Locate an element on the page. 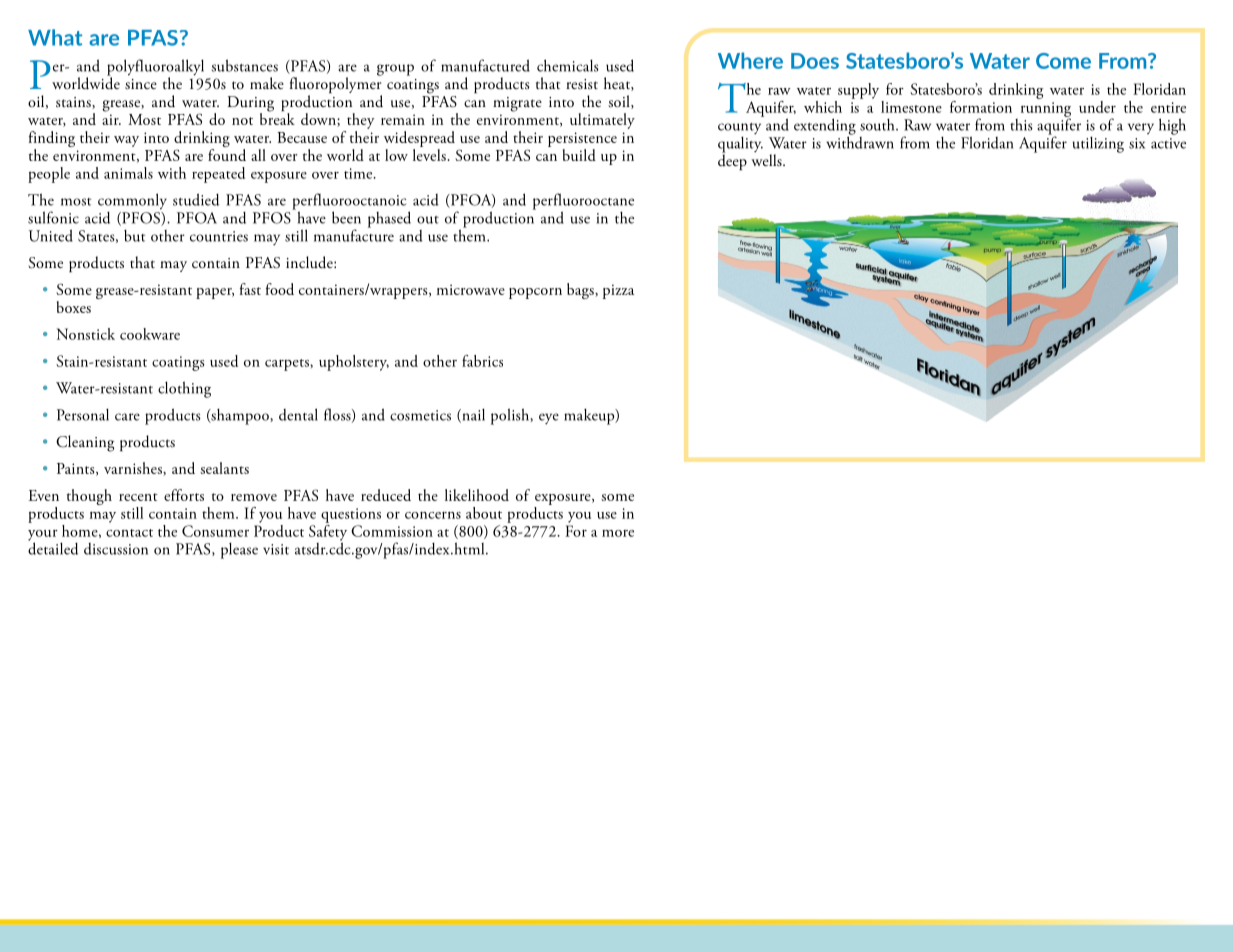  utilizing is located at coordinates (1098, 144).
